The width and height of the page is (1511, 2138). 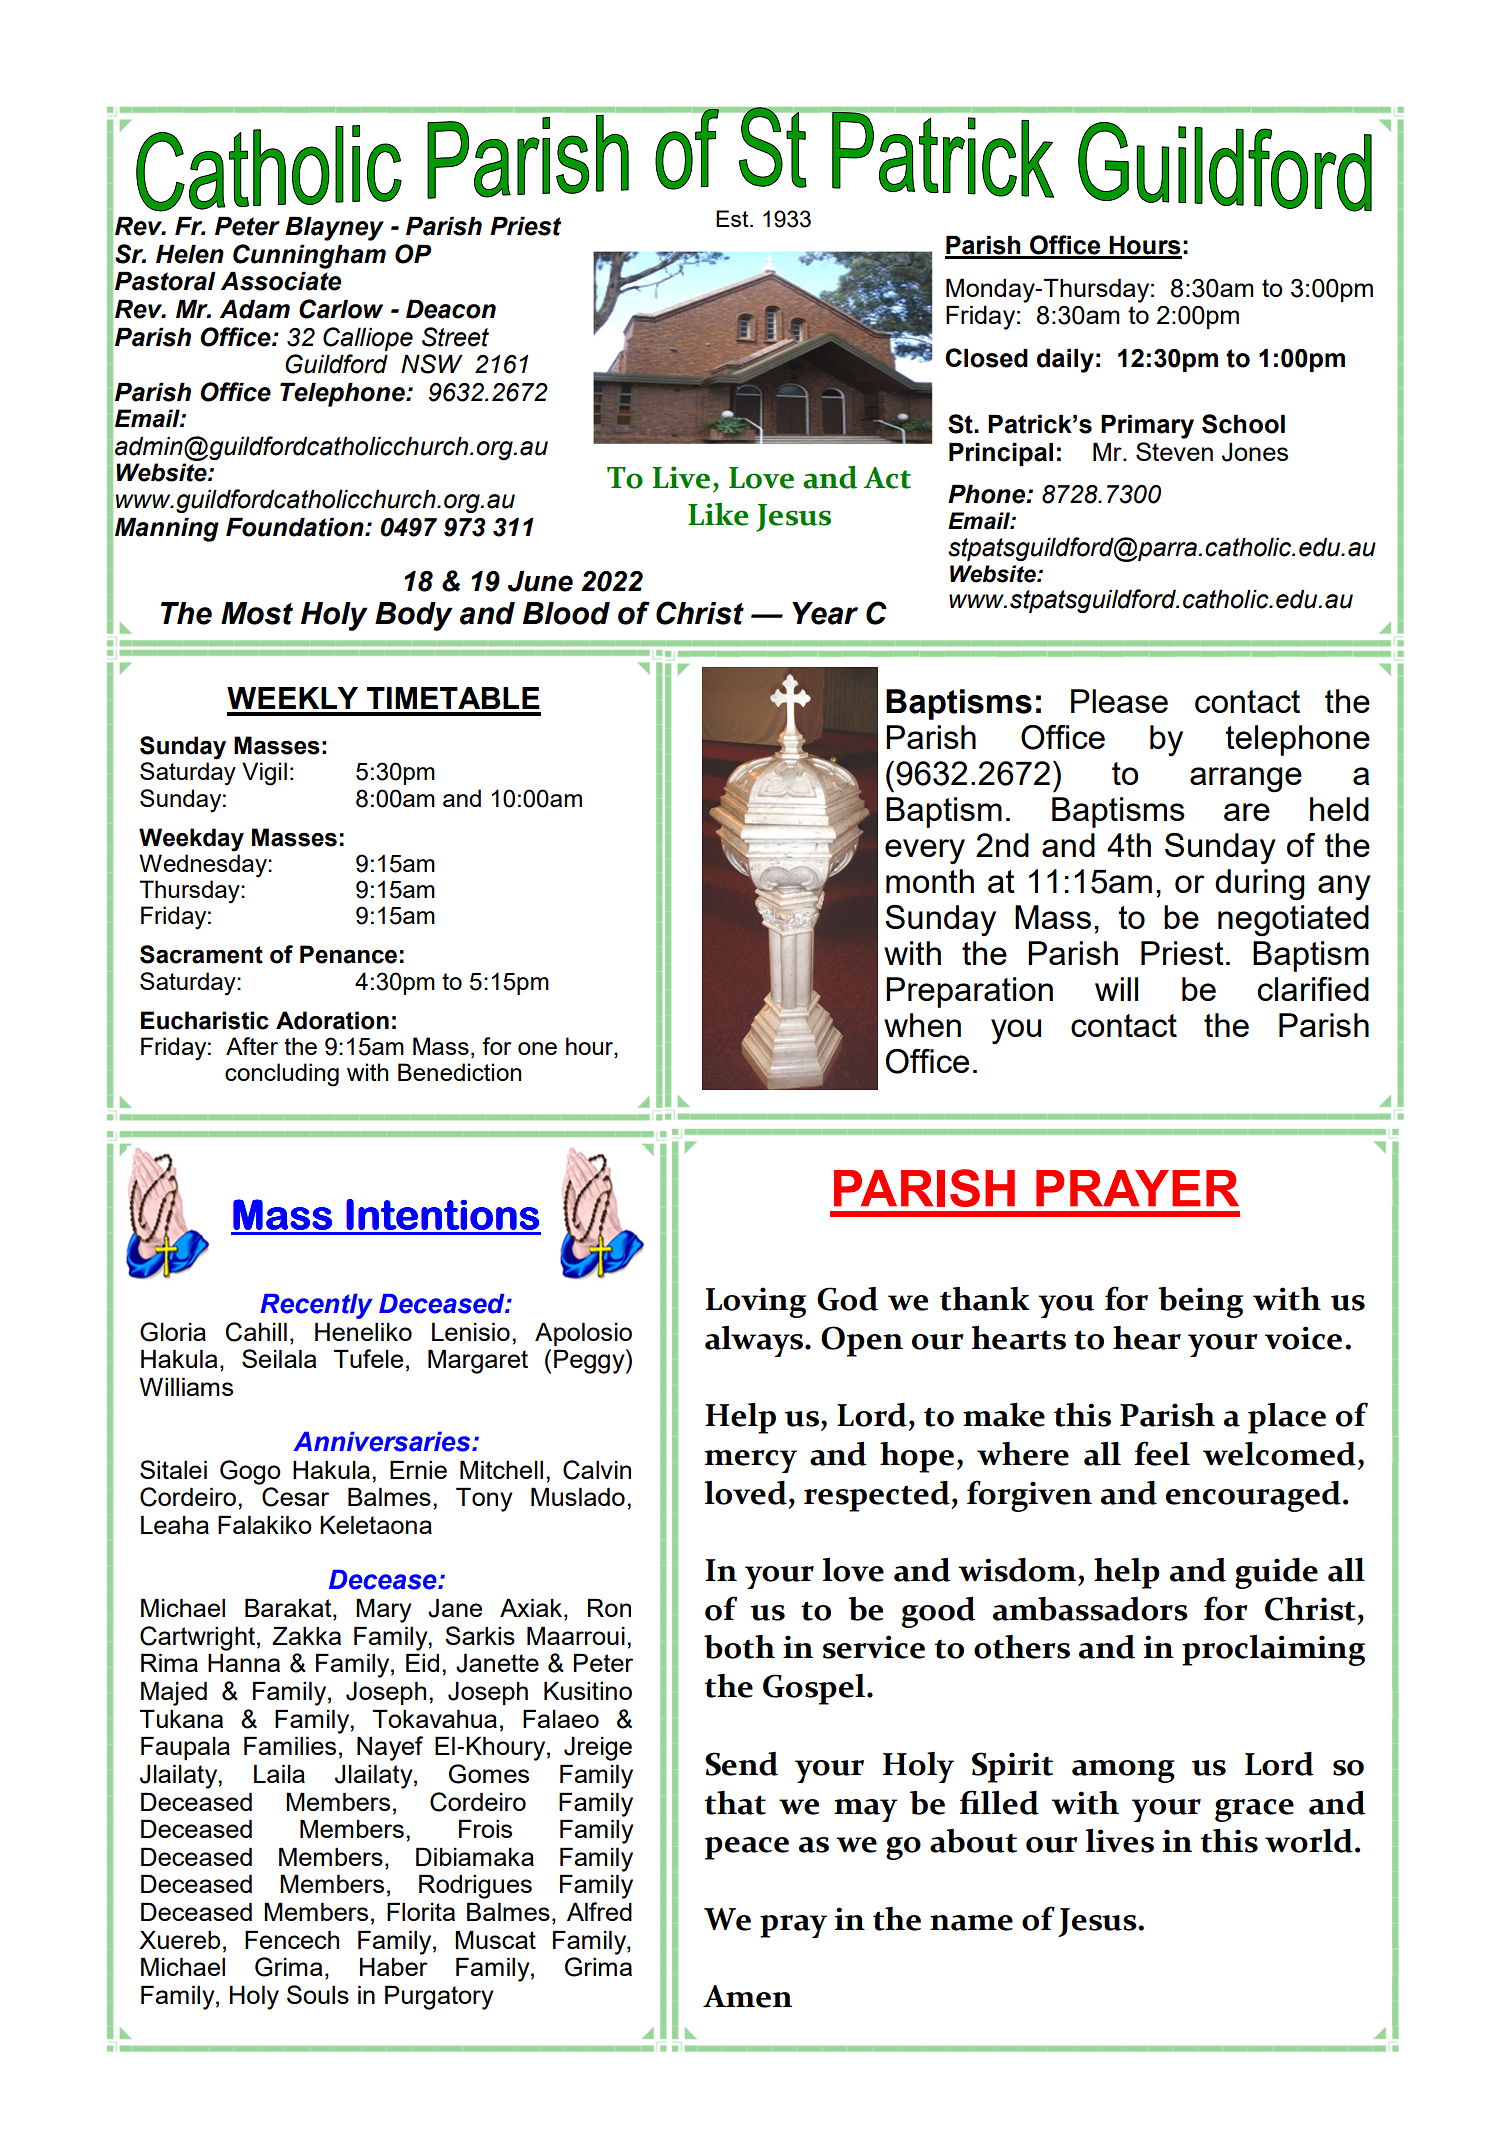 I want to click on clarified, so click(x=1313, y=989).
